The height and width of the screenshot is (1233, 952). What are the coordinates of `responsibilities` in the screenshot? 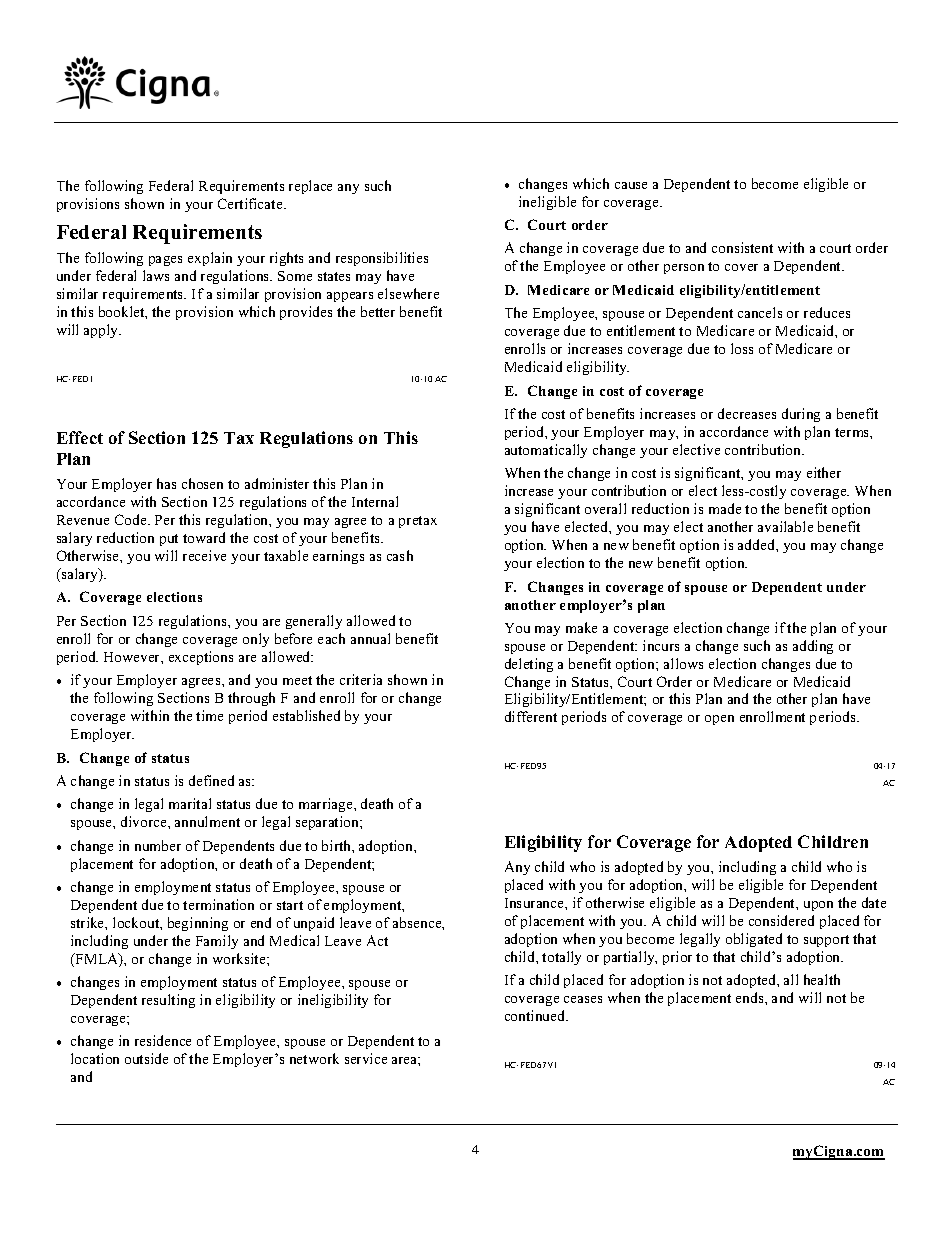 It's located at (382, 259).
